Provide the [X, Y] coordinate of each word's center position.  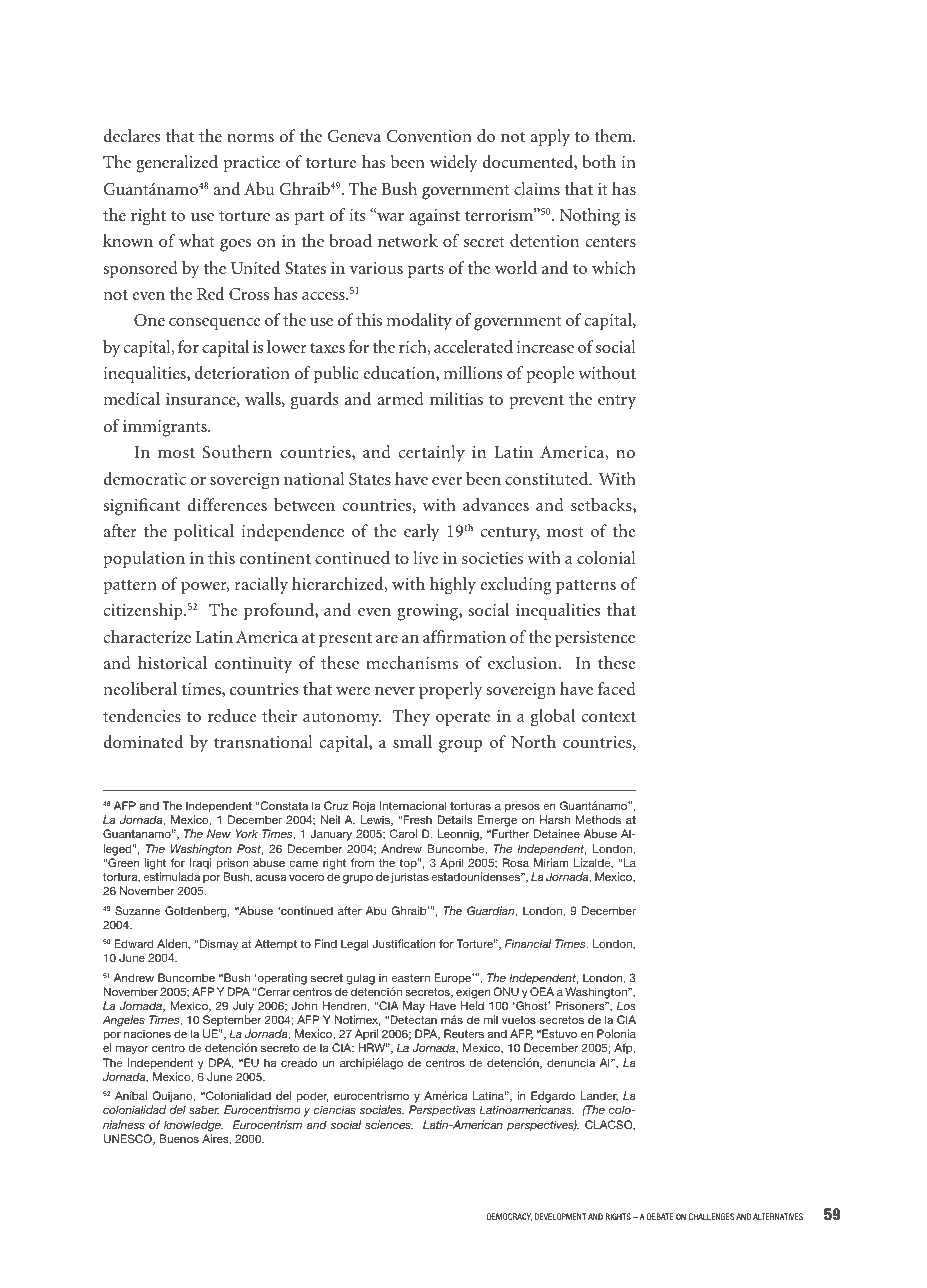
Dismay [219, 945]
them [614, 135]
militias [456, 398]
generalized [177, 164]
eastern [410, 978]
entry [617, 402]
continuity [253, 665]
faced [617, 688]
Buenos [179, 1138]
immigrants [166, 428]
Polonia [616, 1033]
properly [451, 691]
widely [454, 164]
